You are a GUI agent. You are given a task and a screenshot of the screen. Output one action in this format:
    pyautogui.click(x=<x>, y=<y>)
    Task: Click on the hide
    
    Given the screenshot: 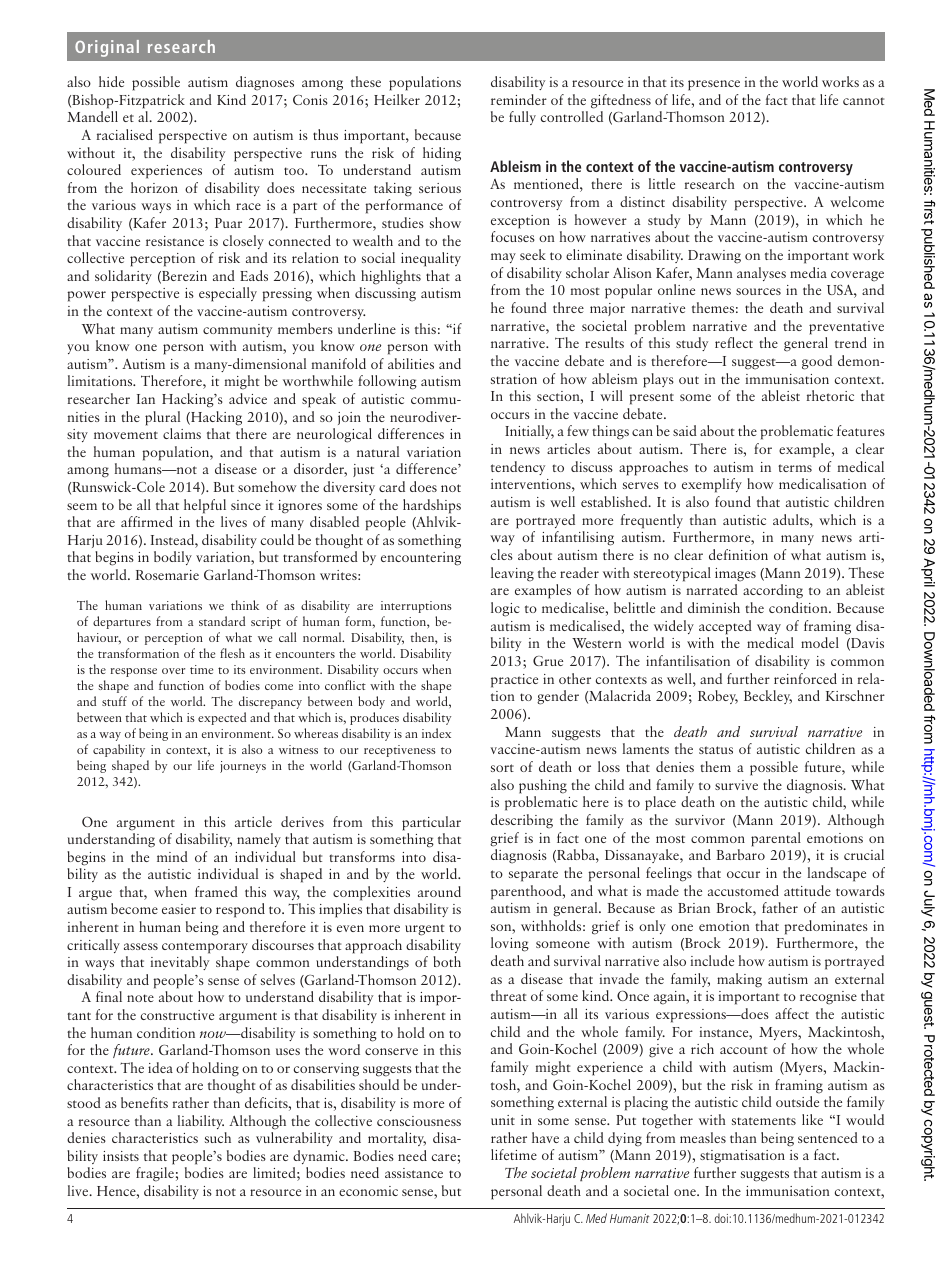 What is the action you would take?
    pyautogui.click(x=111, y=81)
